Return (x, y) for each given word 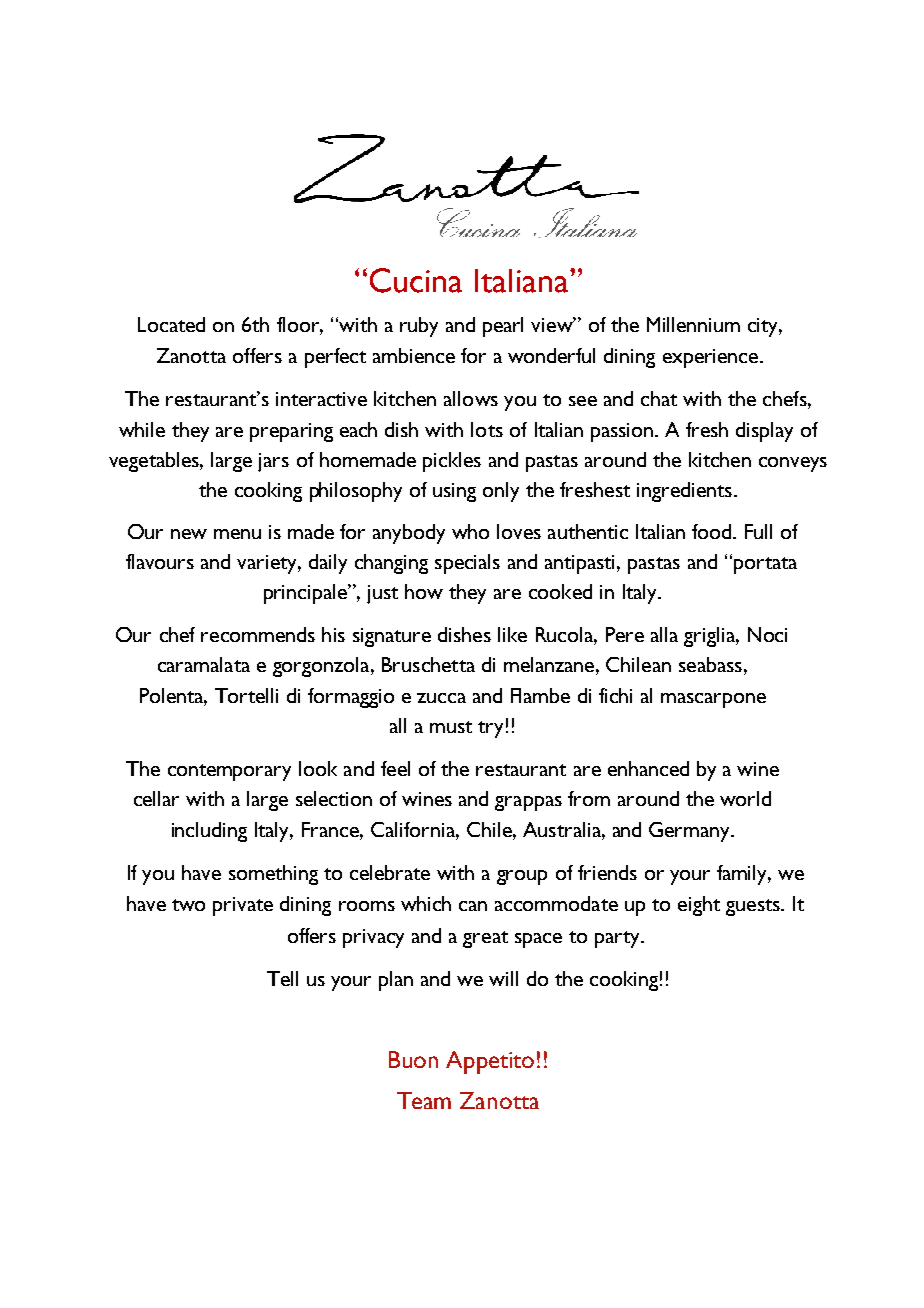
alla (664, 634)
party (618, 939)
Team (424, 1100)
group (522, 877)
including (209, 832)
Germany (691, 832)
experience (712, 358)
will (503, 978)
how (424, 591)
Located (171, 324)
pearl (503, 327)
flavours (160, 561)
